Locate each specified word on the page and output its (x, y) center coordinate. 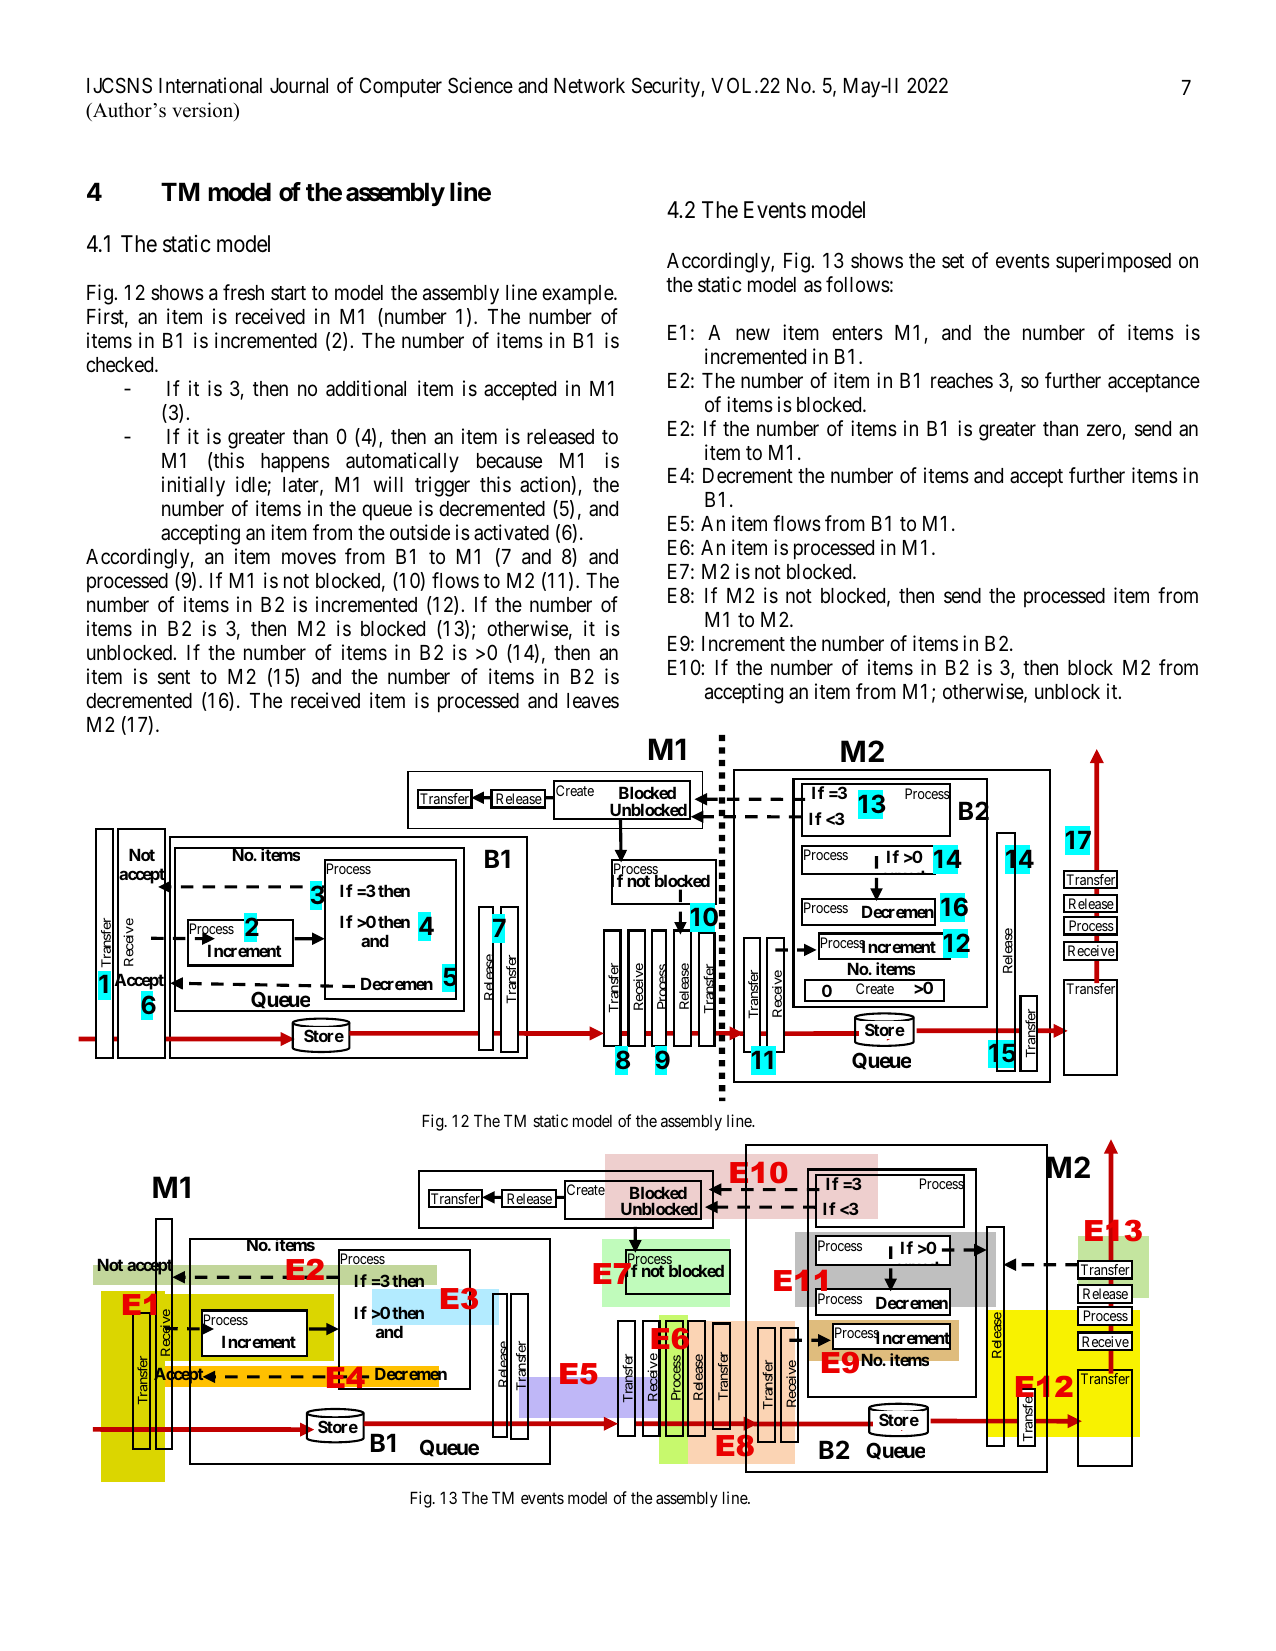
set (953, 261)
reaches (962, 381)
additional (366, 388)
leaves (593, 701)
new (753, 334)
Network (589, 86)
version (204, 111)
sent (174, 677)
